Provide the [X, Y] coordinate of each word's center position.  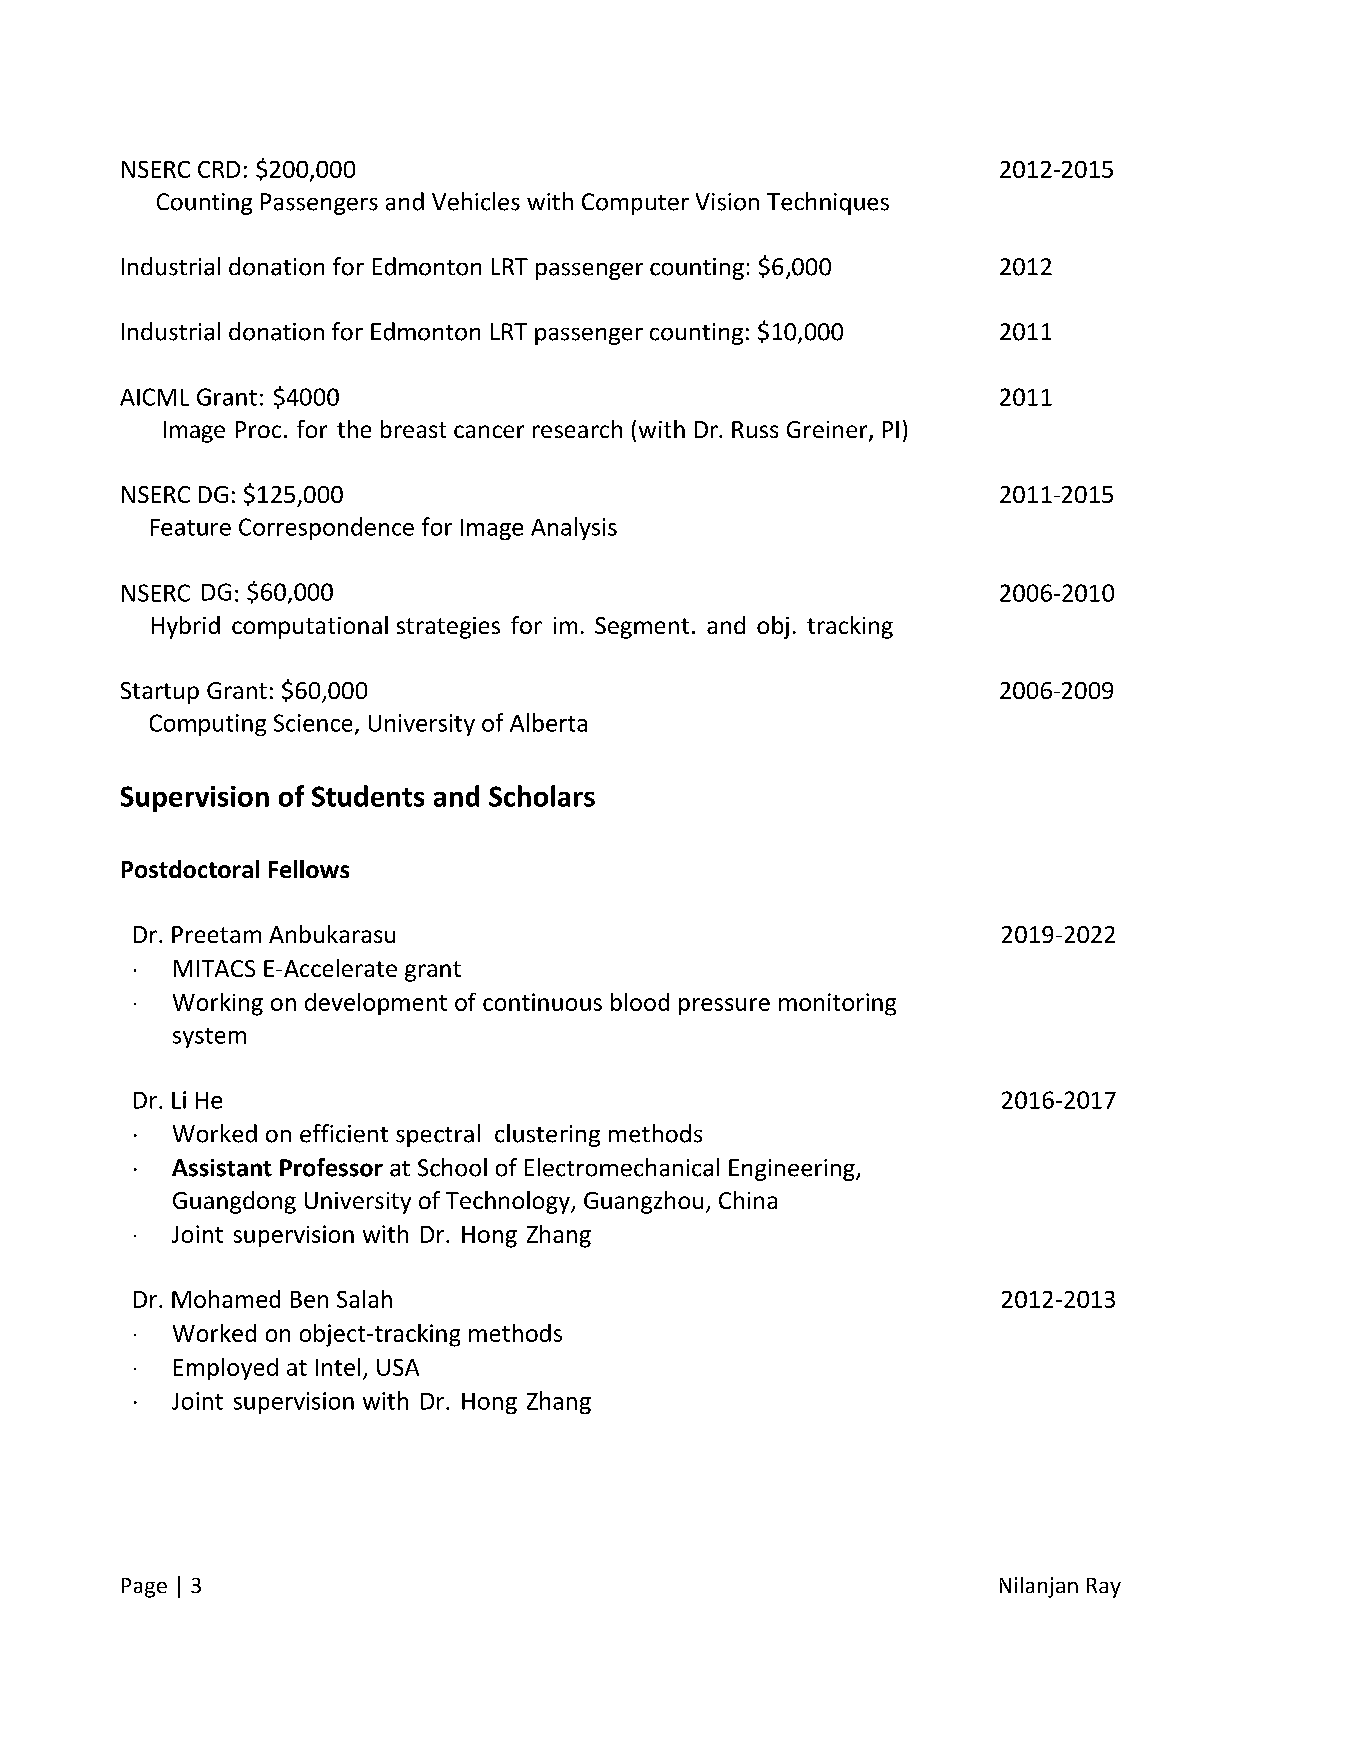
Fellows [309, 869]
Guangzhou [643, 1202]
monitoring [837, 1004]
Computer [635, 204]
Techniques [828, 203]
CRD [219, 169]
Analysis [574, 528]
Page [144, 1588]
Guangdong [234, 1202]
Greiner [828, 431]
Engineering [793, 1170]
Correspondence [326, 528]
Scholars [542, 796]
